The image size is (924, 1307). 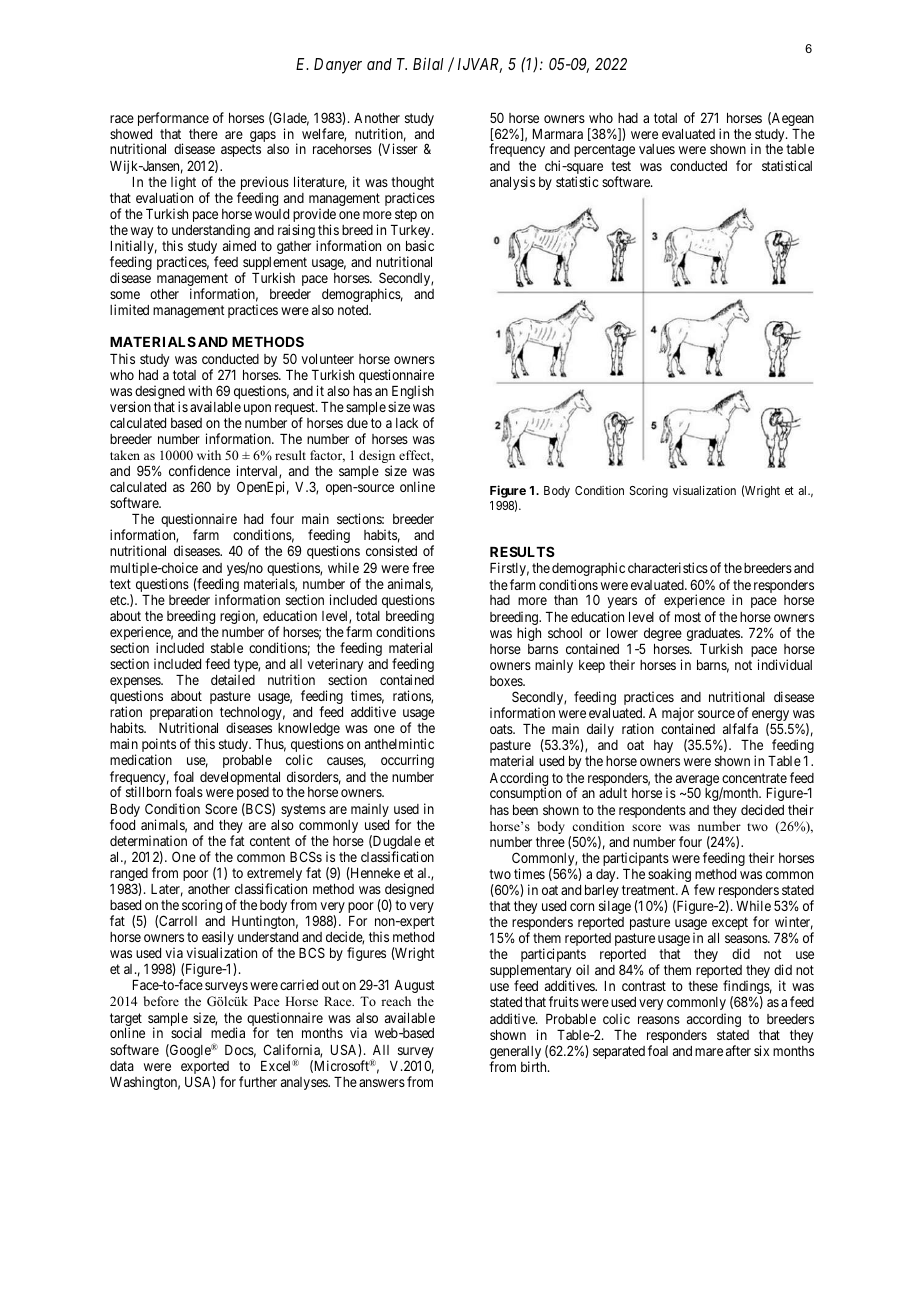 I want to click on generally, so click(x=515, y=1054).
